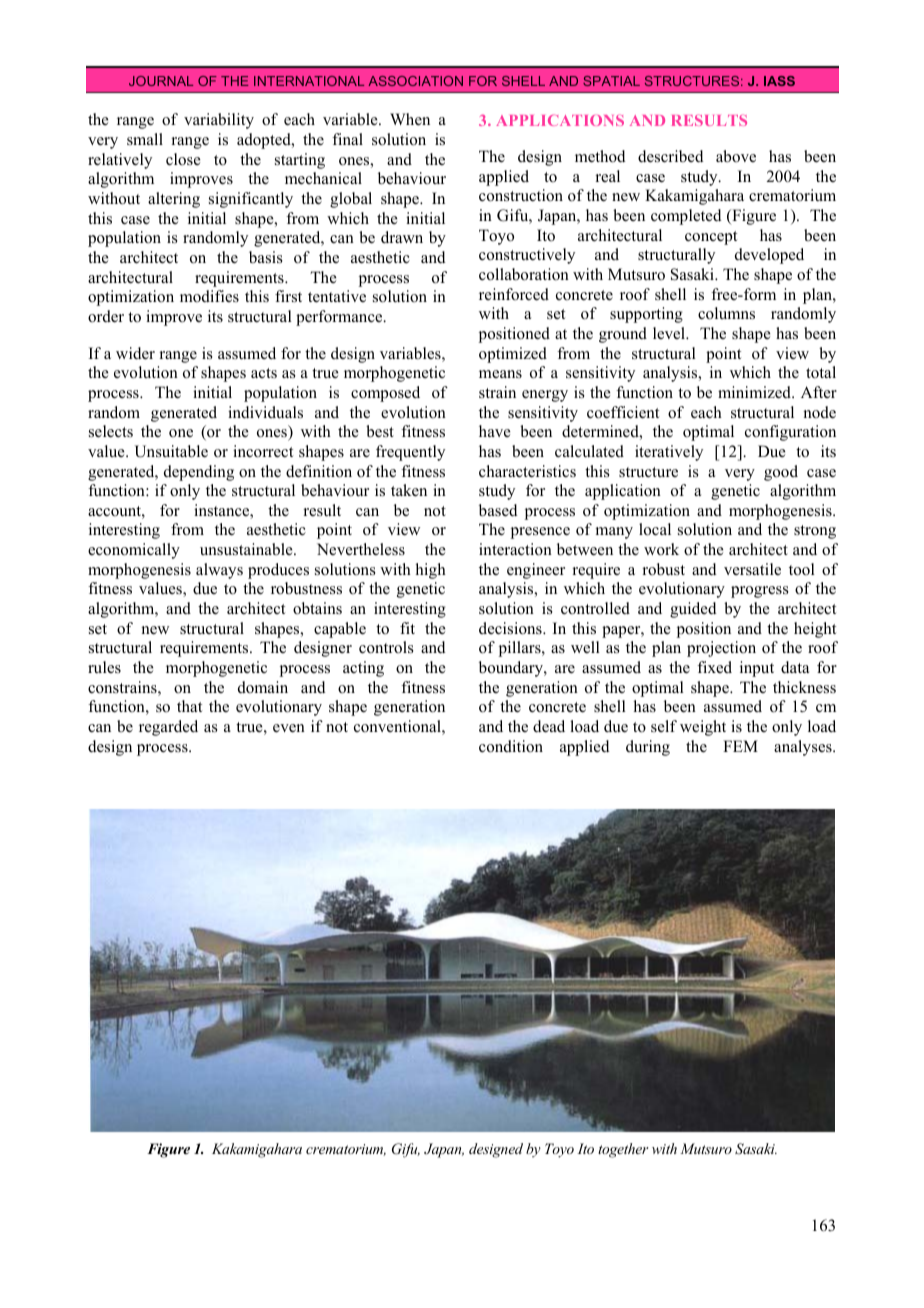  What do you see at coordinates (623, 1150) in the screenshot?
I see `together` at bounding box center [623, 1150].
